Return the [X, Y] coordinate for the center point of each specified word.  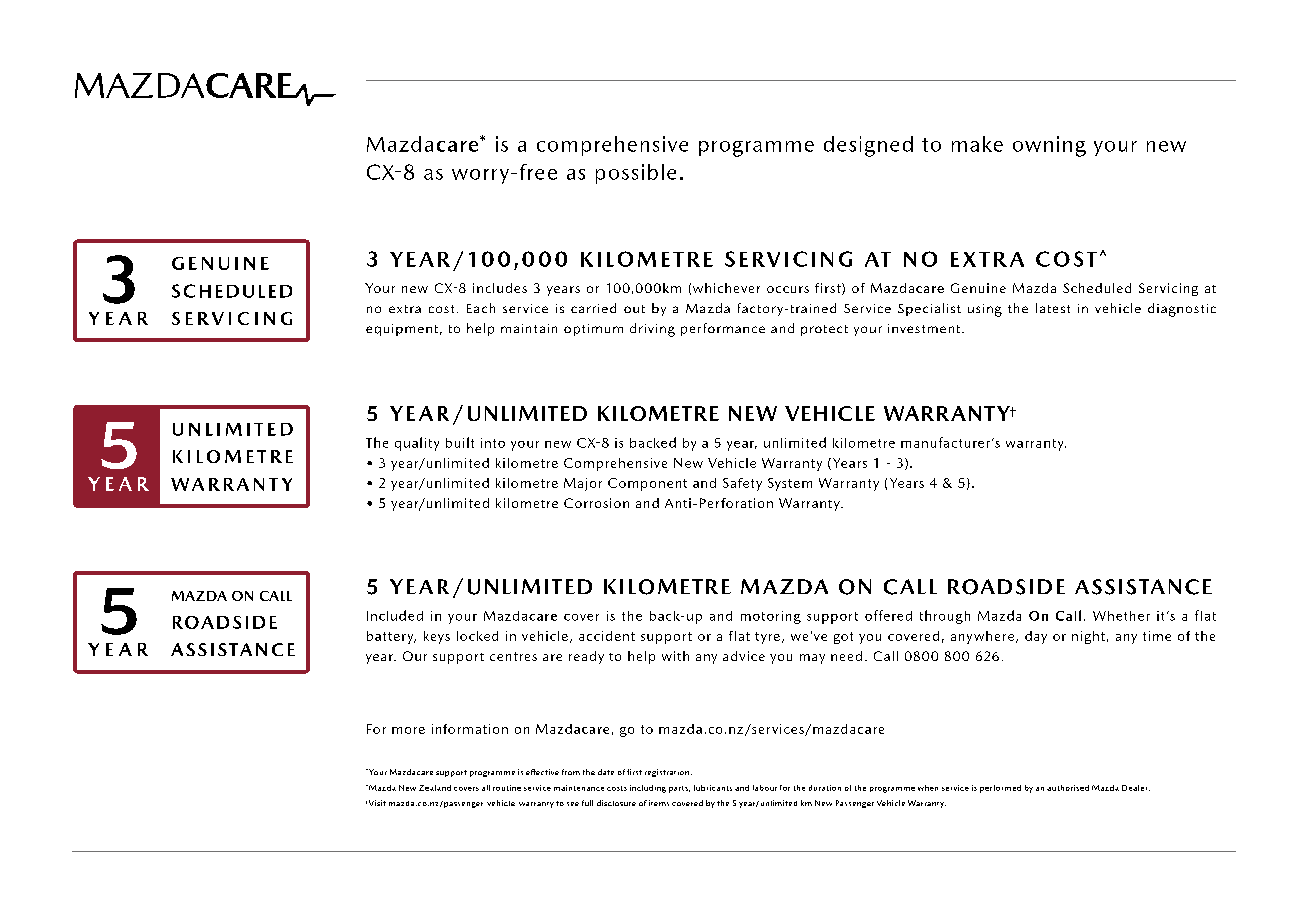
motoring [771, 617]
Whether [1121, 616]
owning [1049, 146]
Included [395, 615]
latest [1053, 308]
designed [868, 146]
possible [636, 174]
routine [507, 788]
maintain [529, 328]
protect [824, 330]
